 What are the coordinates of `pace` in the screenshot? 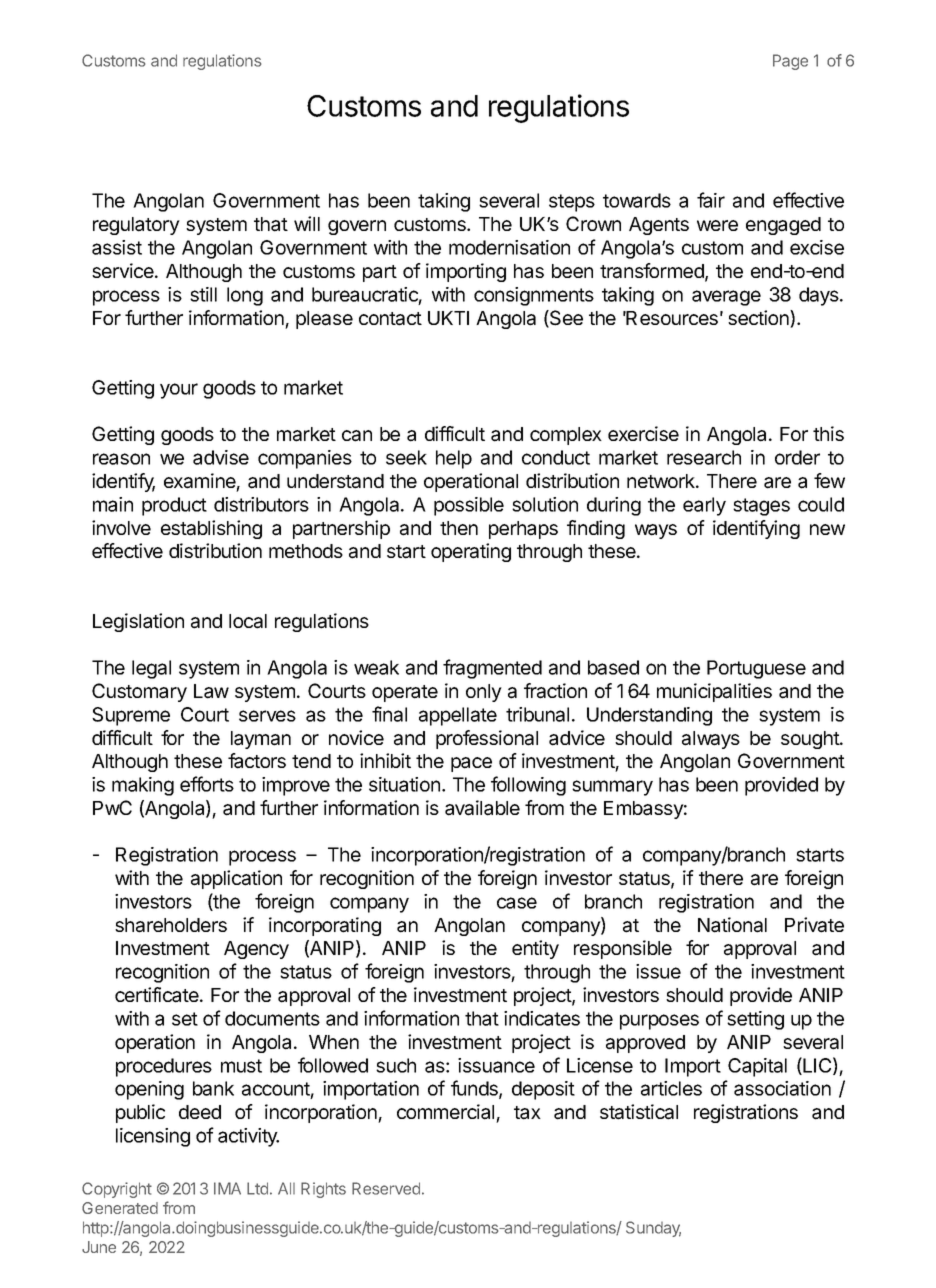 It's located at (471, 764).
